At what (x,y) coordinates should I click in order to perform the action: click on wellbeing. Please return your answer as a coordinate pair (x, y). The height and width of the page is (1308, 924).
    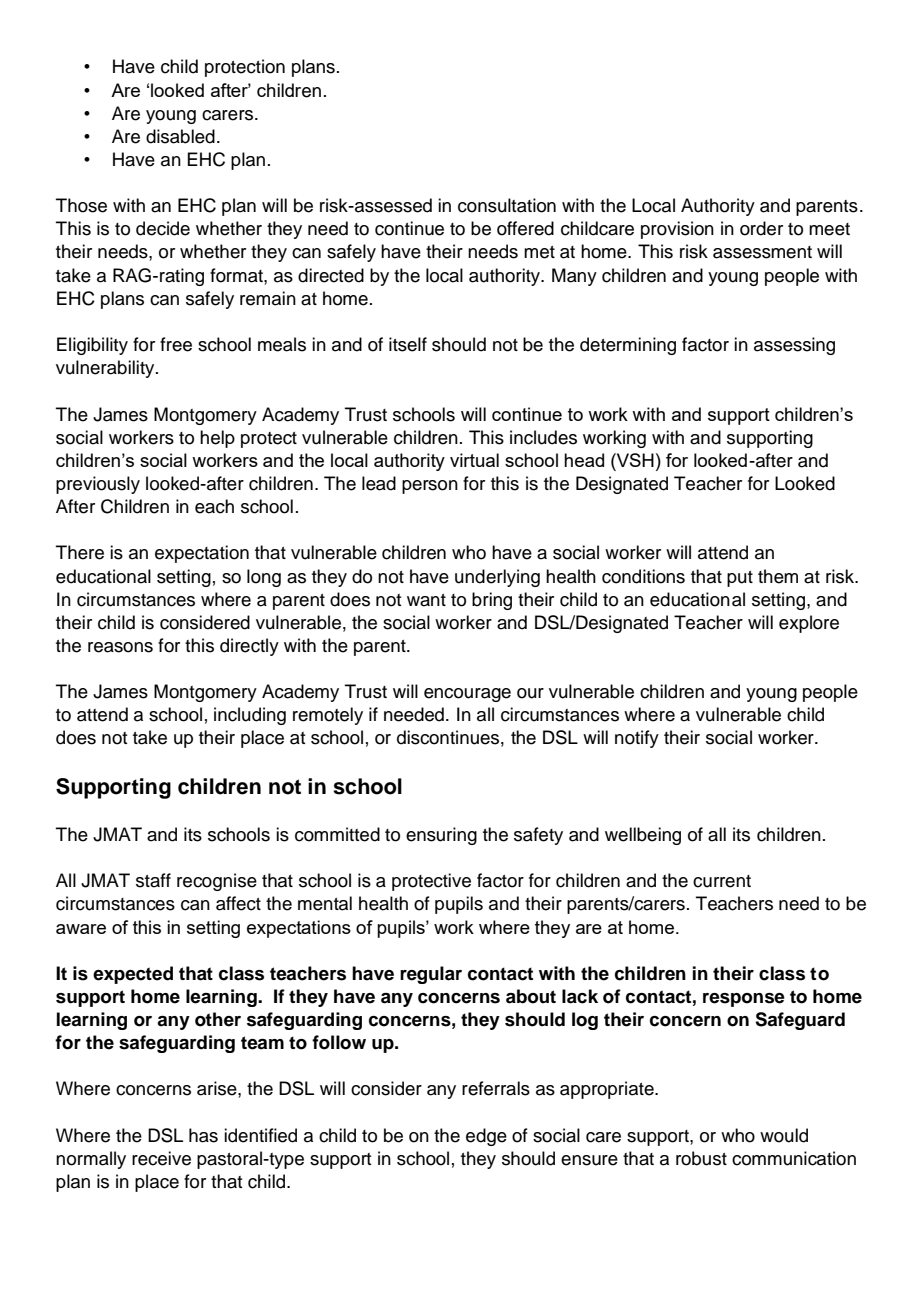
    Looking at the image, I should click on (643, 836).
